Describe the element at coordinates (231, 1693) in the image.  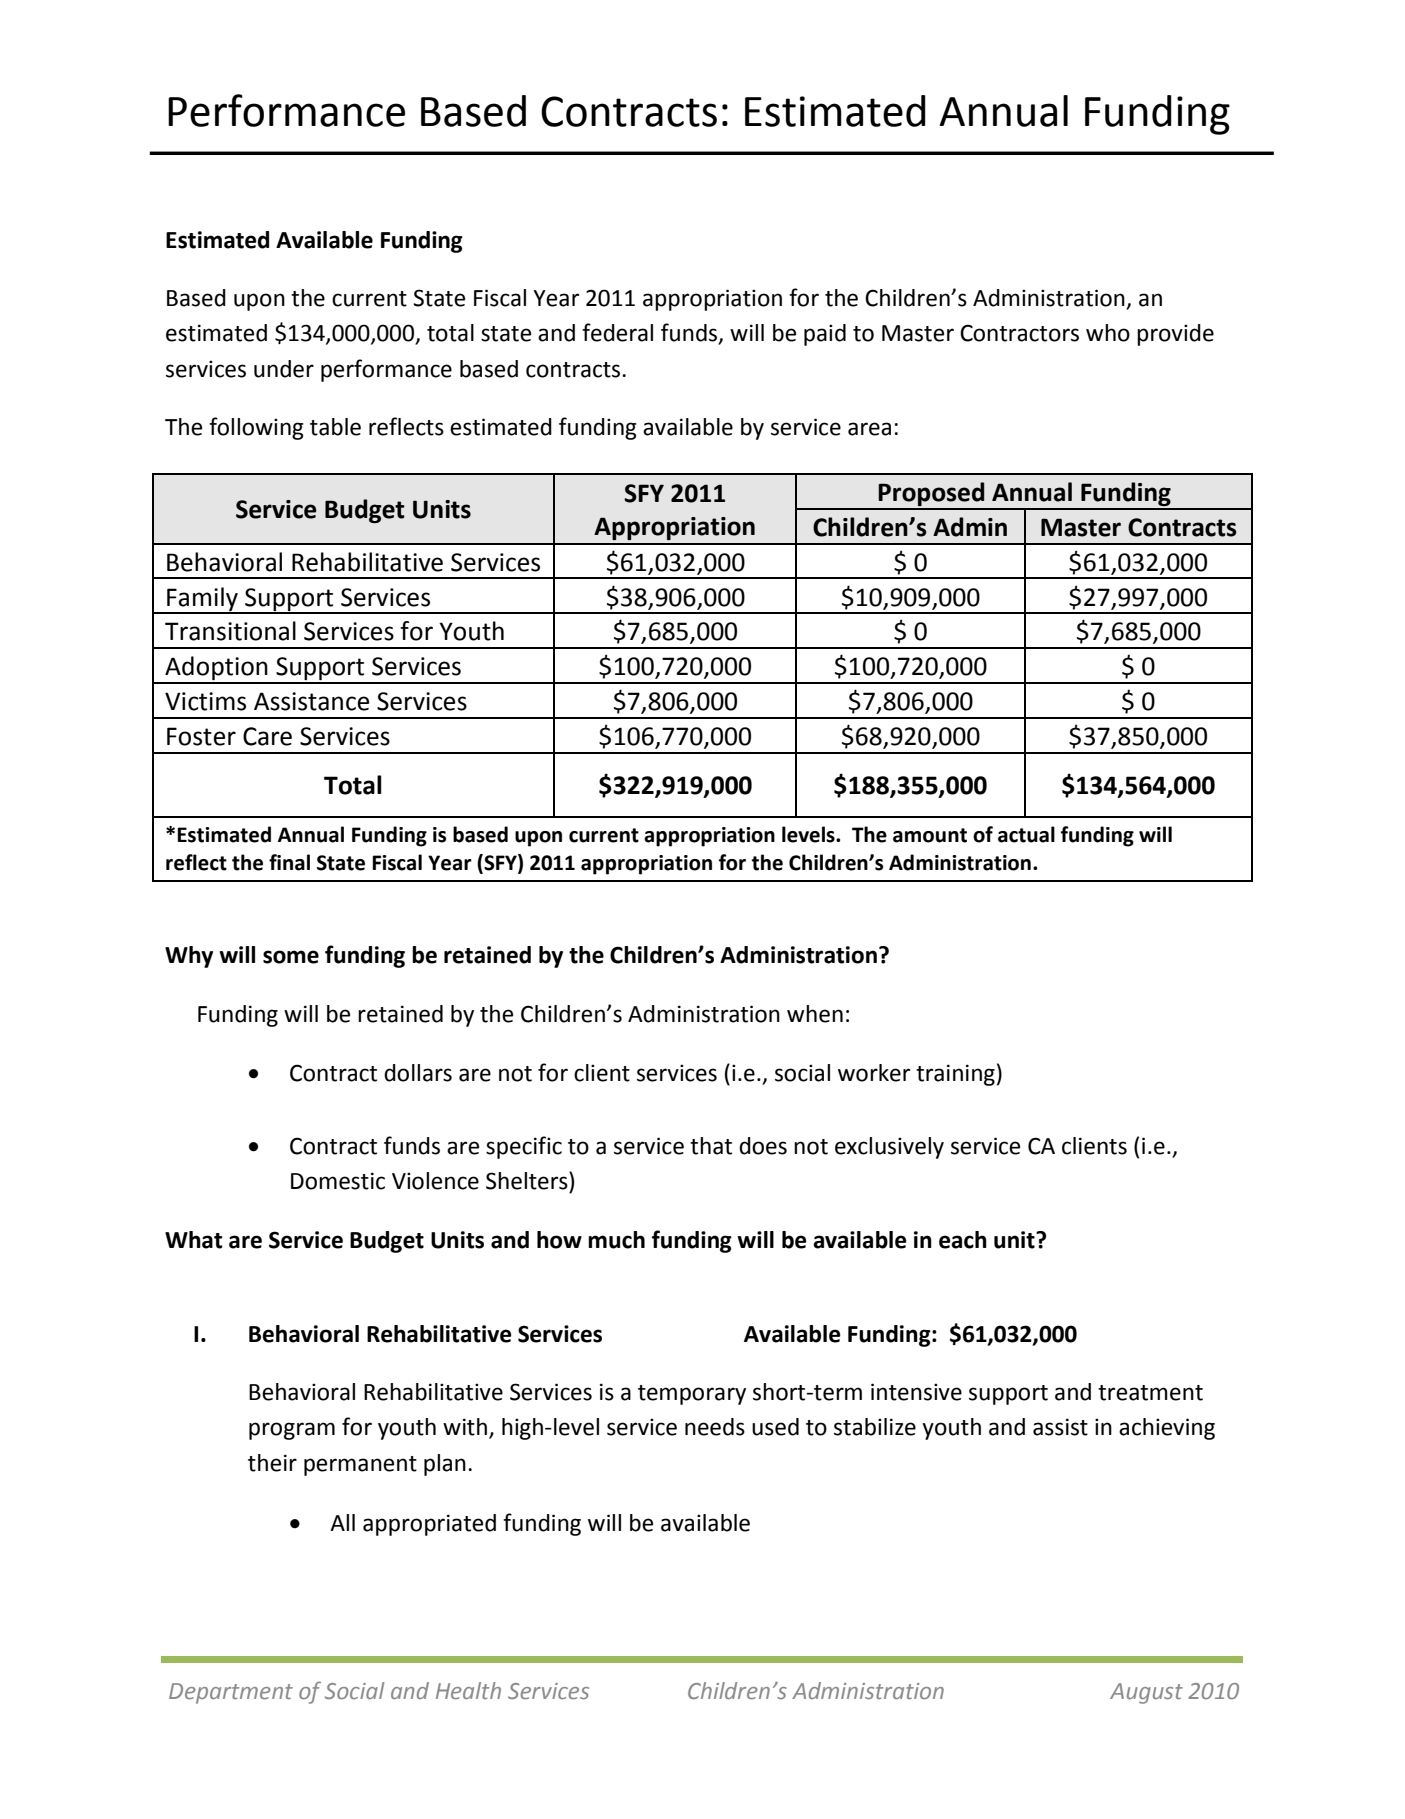
I see `Department` at that location.
